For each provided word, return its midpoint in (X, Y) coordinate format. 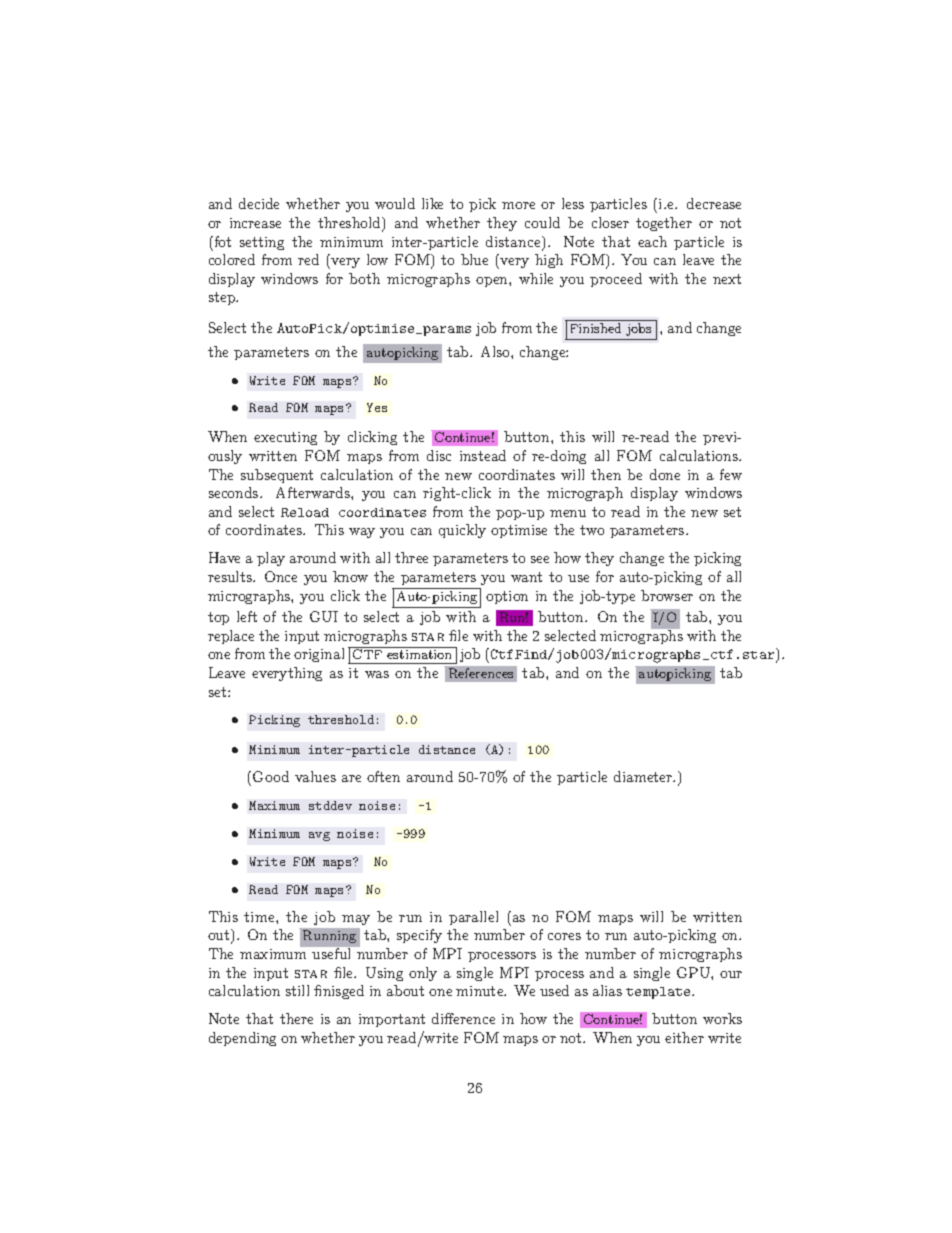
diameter (644, 776)
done (665, 474)
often (383, 776)
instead (483, 455)
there (296, 1018)
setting (262, 243)
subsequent (277, 476)
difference (463, 1018)
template (659, 993)
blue (474, 259)
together (664, 224)
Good (271, 776)
